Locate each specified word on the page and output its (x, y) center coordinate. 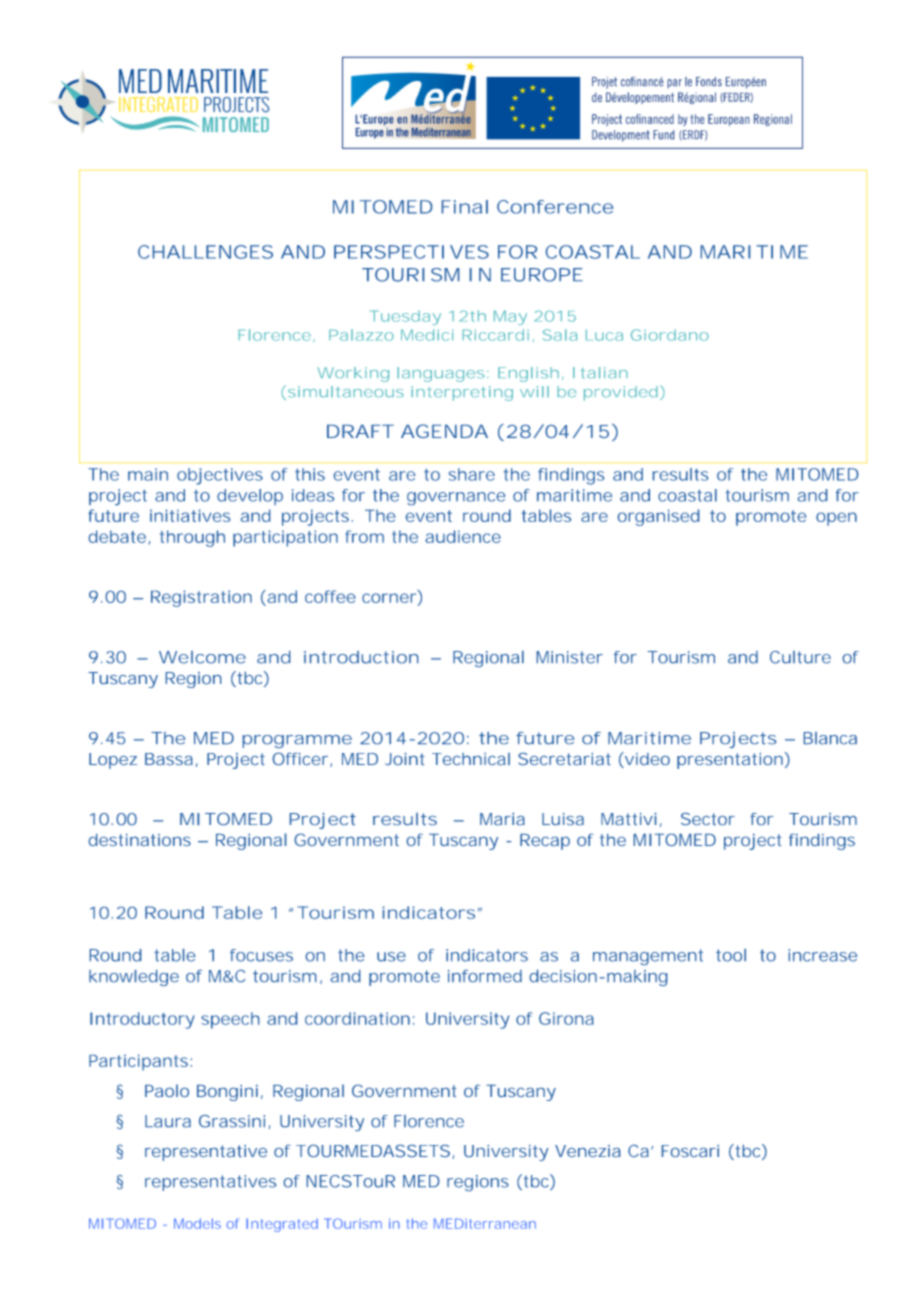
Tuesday (405, 317)
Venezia (588, 1151)
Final (465, 207)
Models (197, 1223)
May (510, 317)
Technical (471, 759)
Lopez (113, 761)
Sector (708, 819)
